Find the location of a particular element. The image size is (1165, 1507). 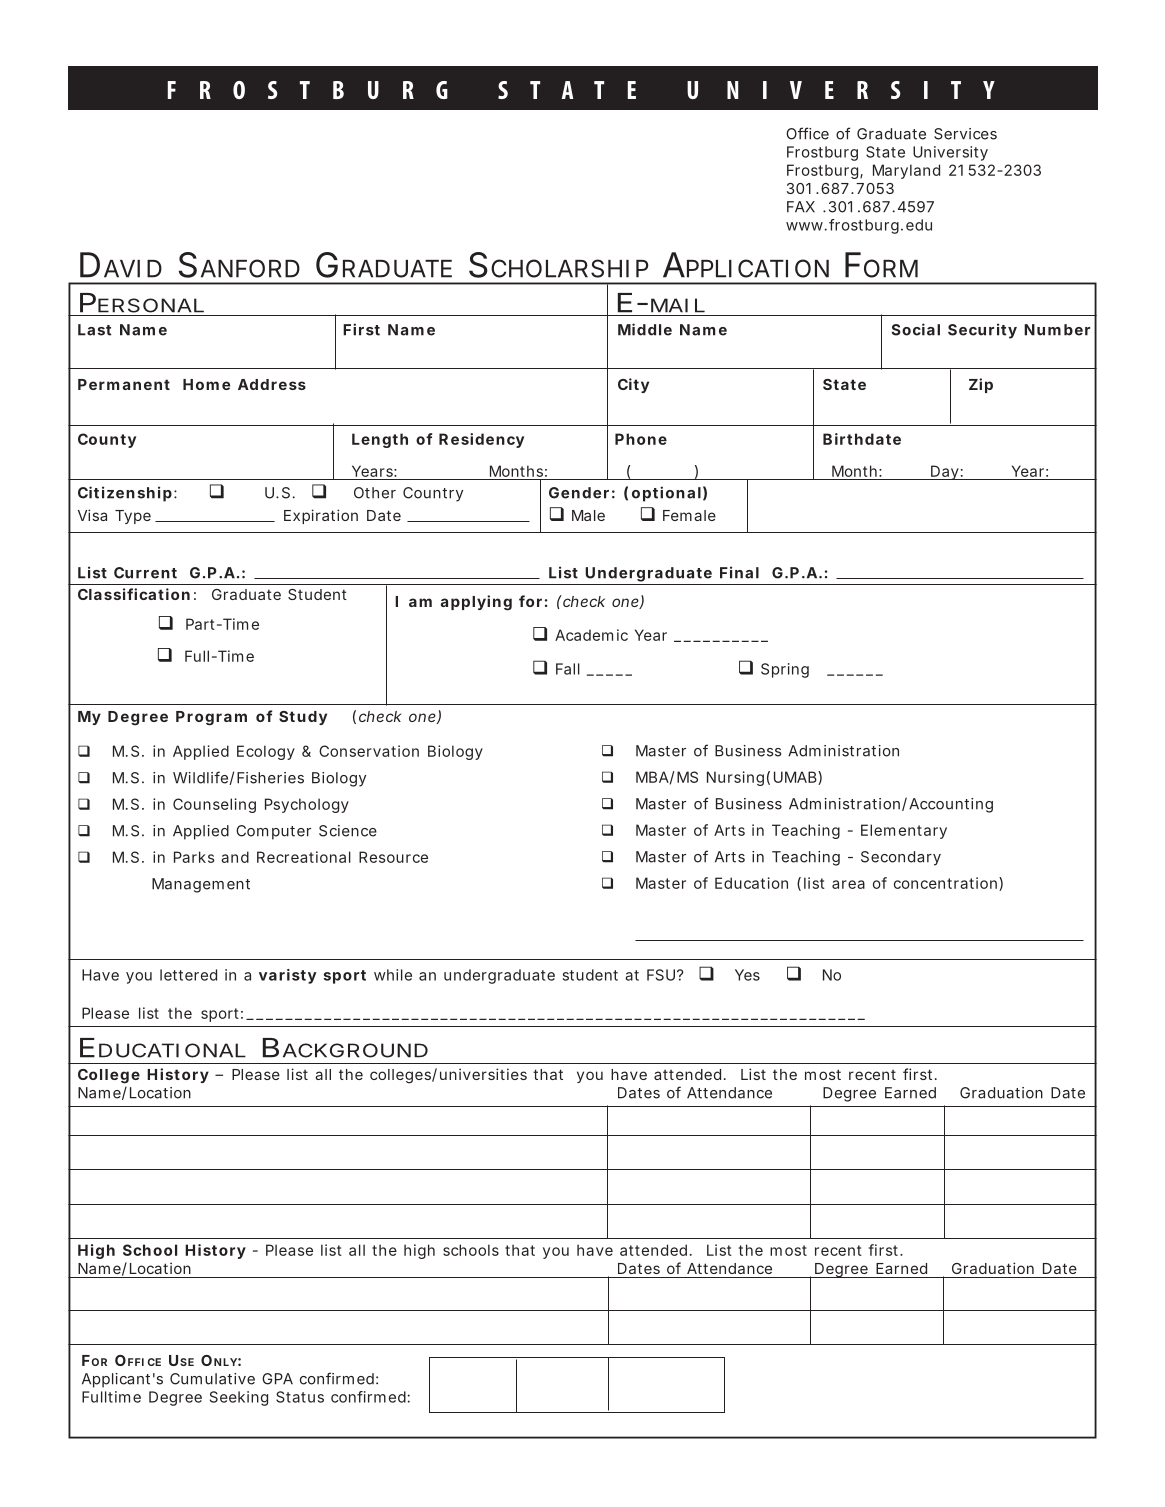

FAX is located at coordinates (801, 207).
